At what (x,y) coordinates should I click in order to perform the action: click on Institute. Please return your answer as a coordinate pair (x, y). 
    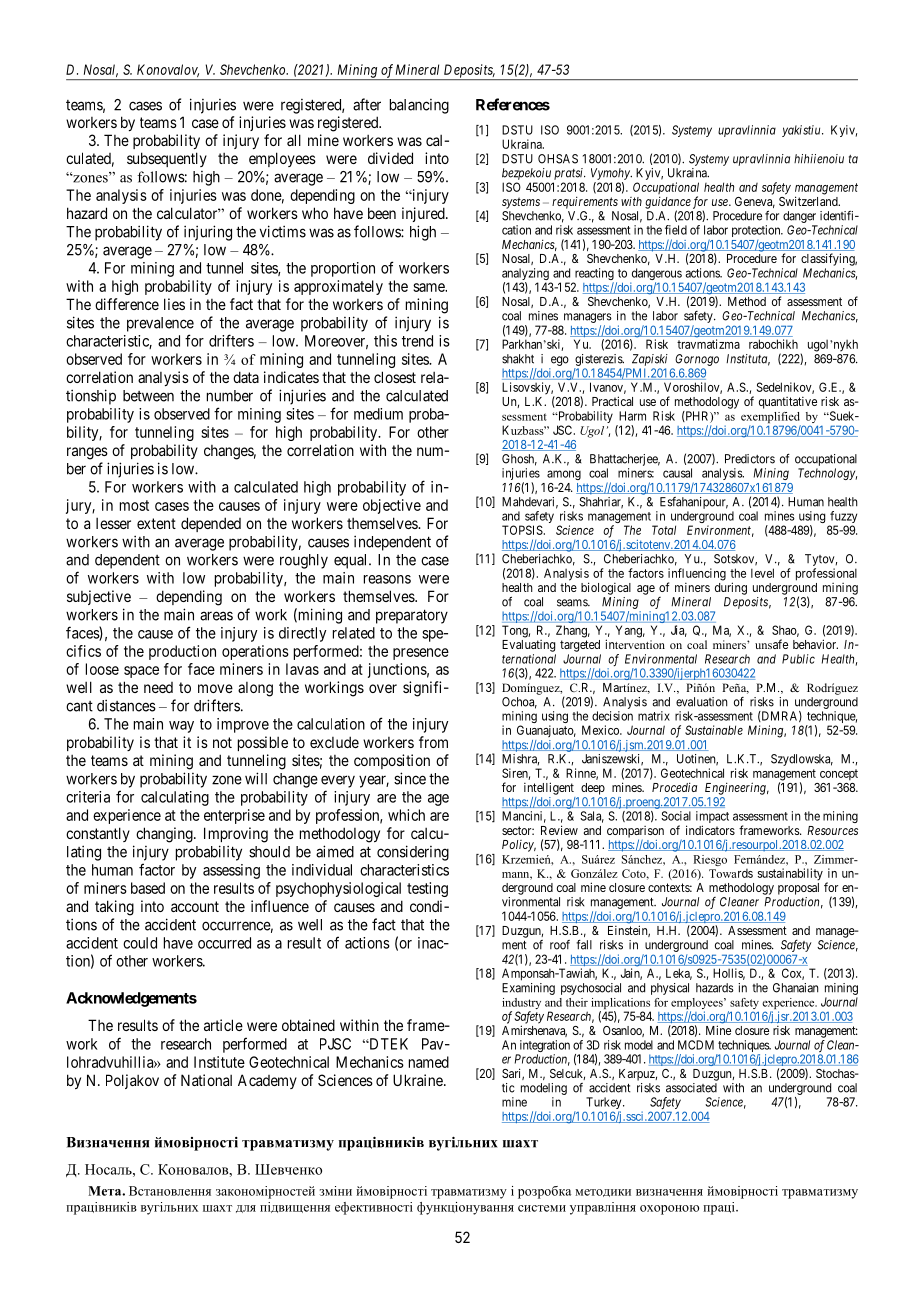
    Looking at the image, I should click on (219, 1062).
